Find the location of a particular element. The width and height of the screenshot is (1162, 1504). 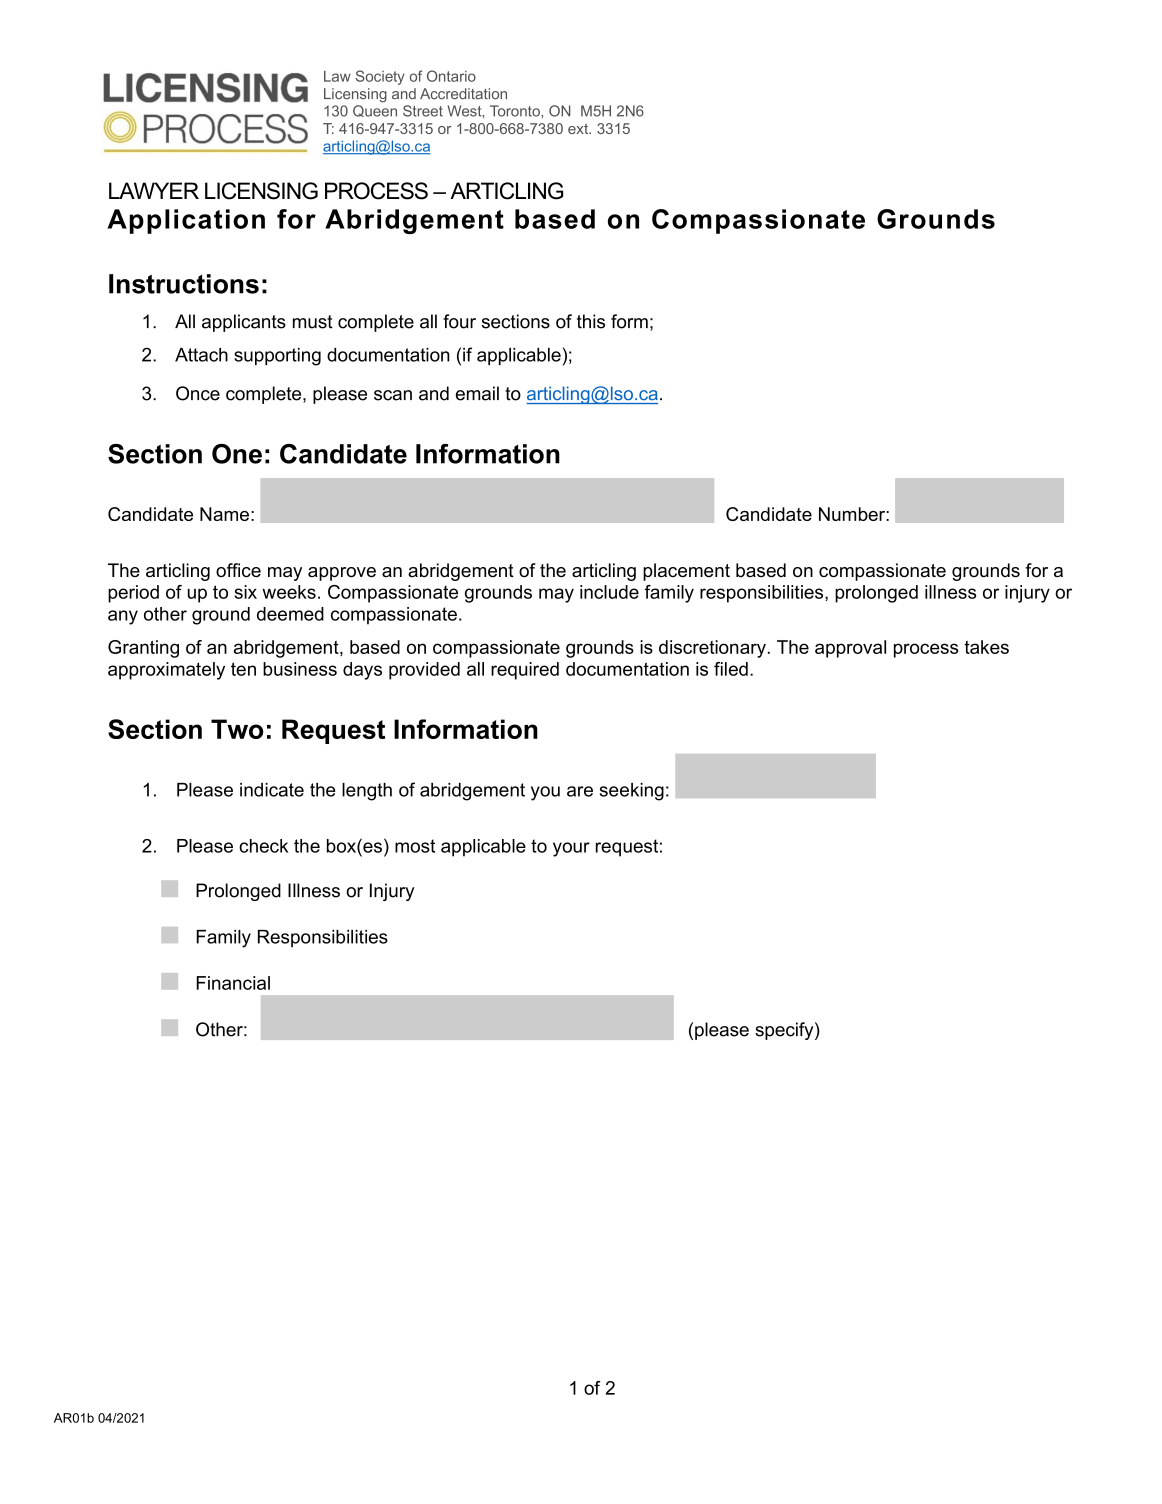

Queen is located at coordinates (375, 111).
